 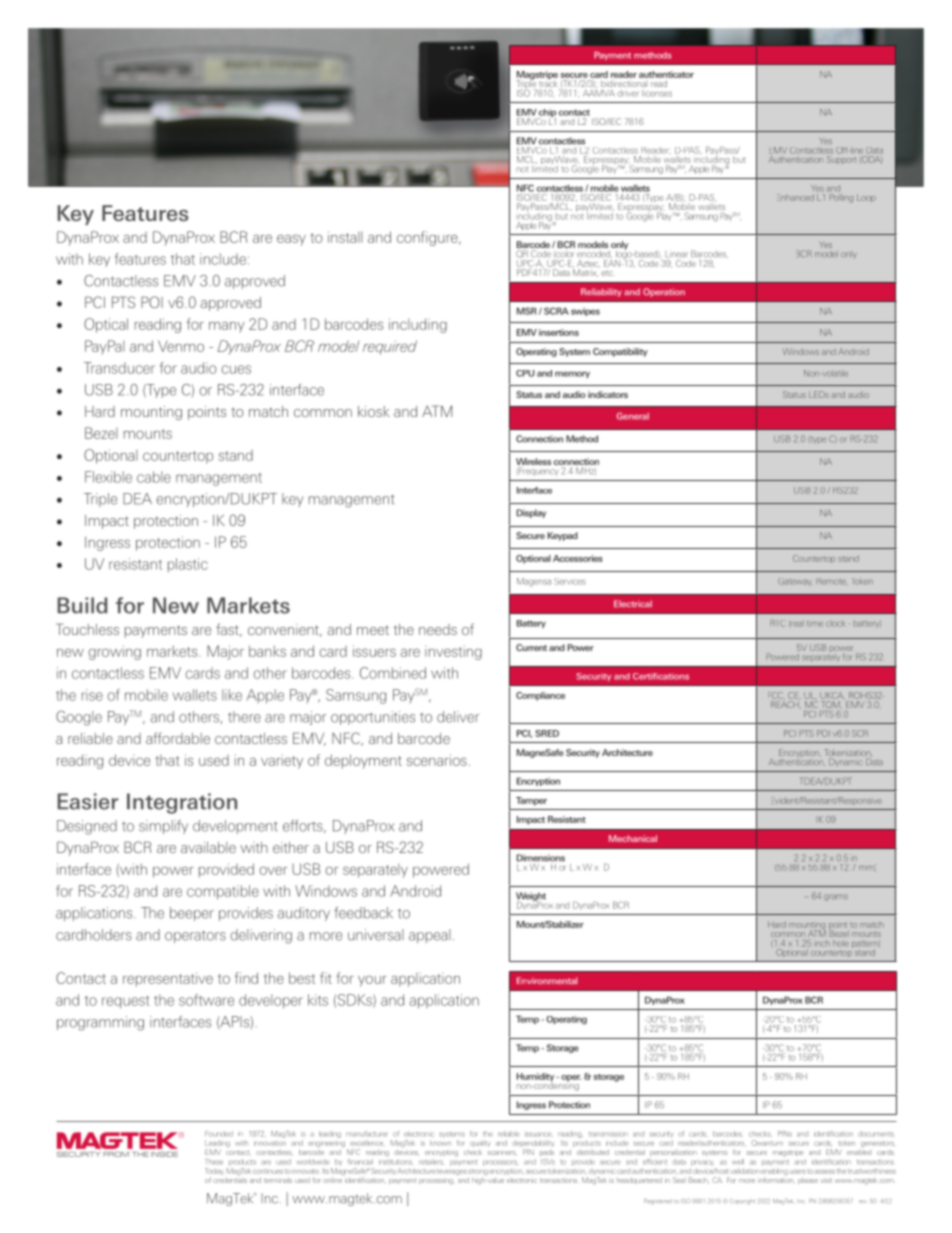 I want to click on Gateway, so click(x=795, y=582).
